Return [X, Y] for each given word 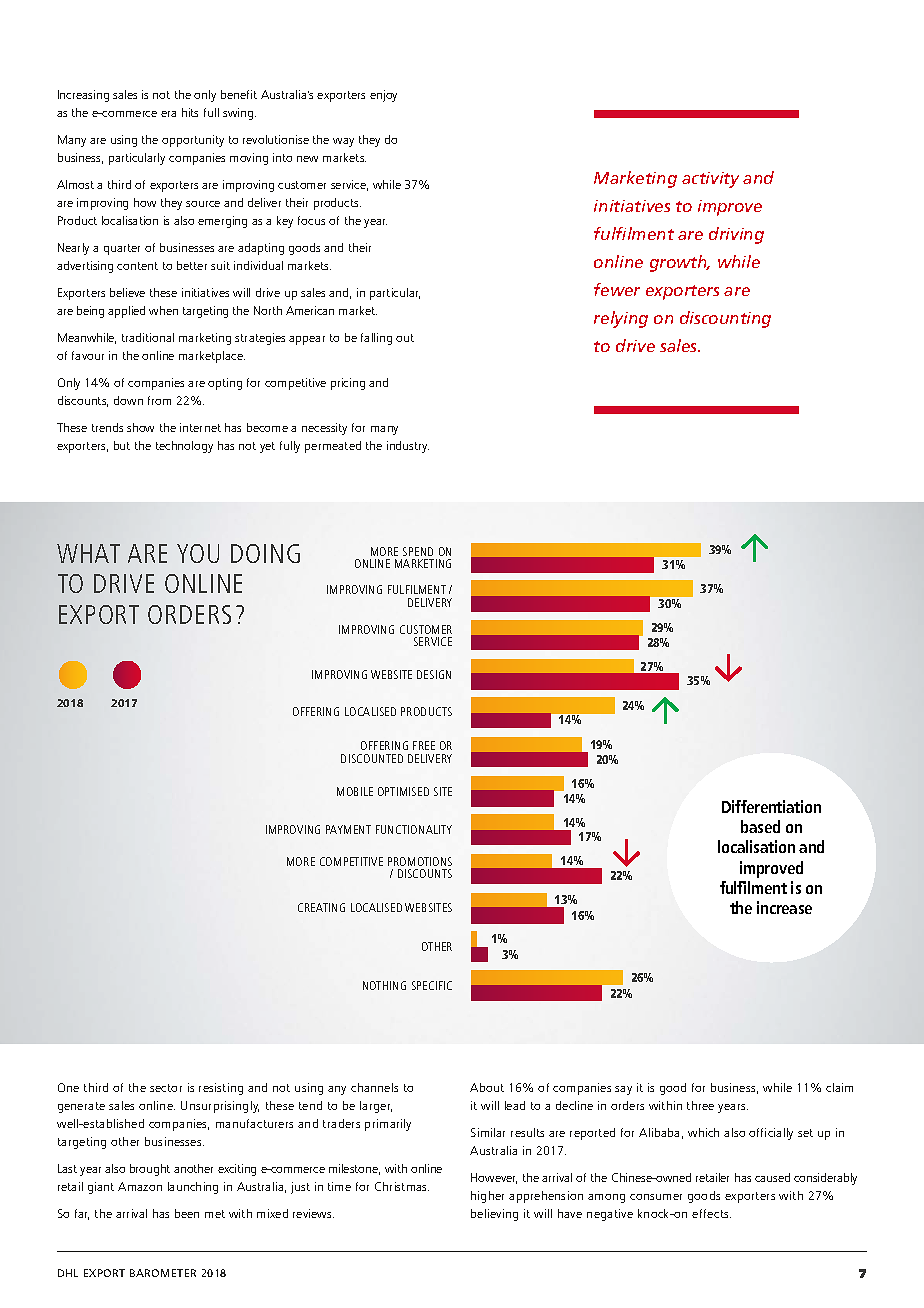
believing [494, 1215]
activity [710, 180]
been [187, 1213]
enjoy [383, 96]
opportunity [193, 141]
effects [711, 1213]
